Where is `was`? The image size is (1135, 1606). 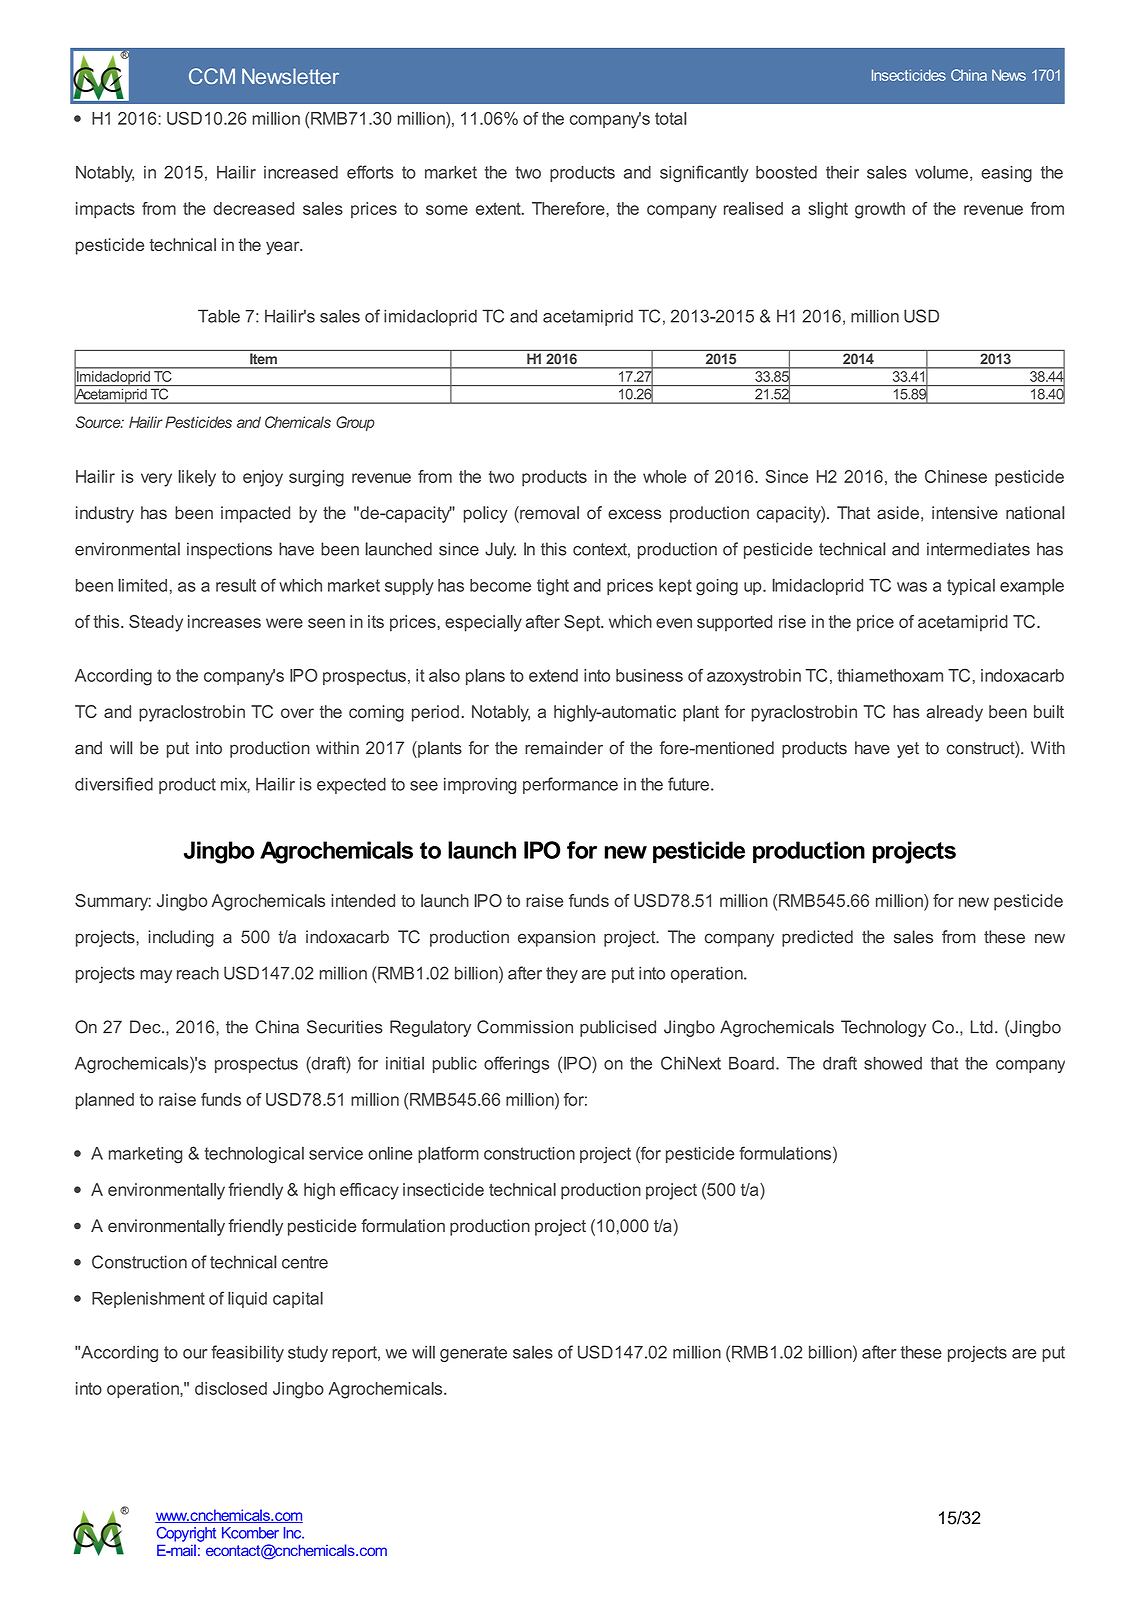 was is located at coordinates (912, 587).
